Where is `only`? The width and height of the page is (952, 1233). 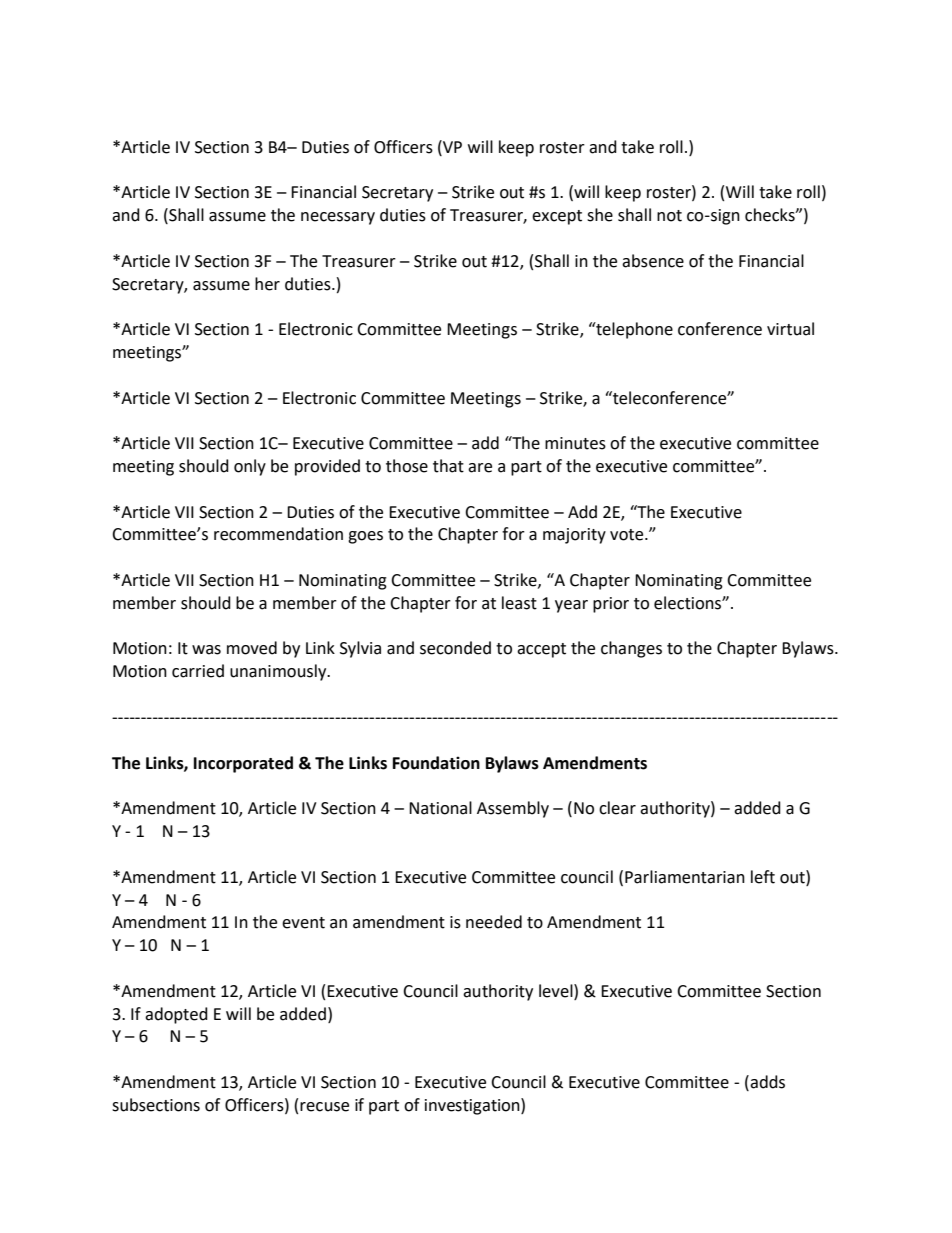
only is located at coordinates (250, 467).
